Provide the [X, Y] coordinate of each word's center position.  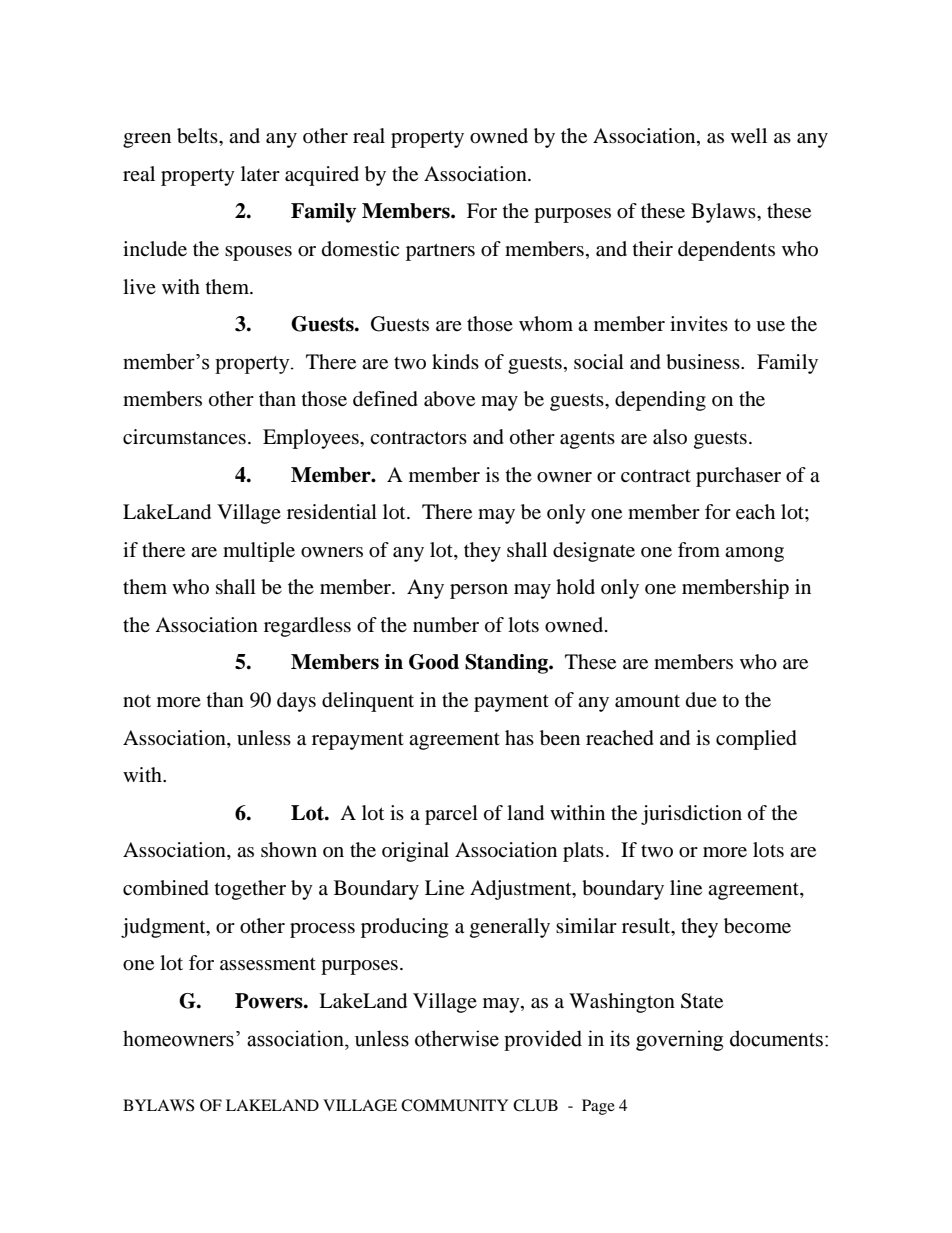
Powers [270, 1001]
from [699, 550]
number [446, 625]
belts [198, 136]
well [749, 136]
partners [440, 252]
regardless [307, 627]
